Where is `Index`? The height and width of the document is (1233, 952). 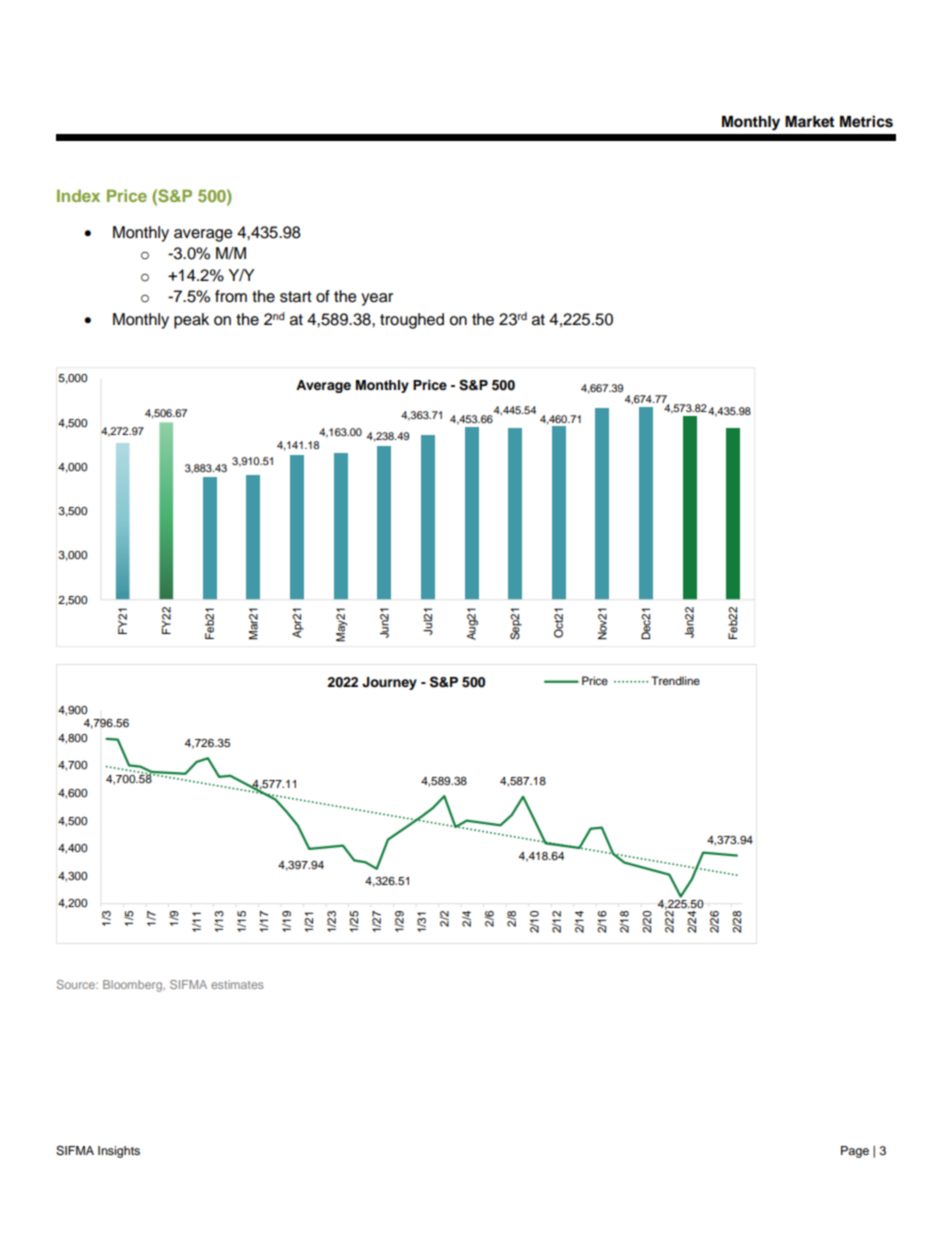
Index is located at coordinates (78, 195).
